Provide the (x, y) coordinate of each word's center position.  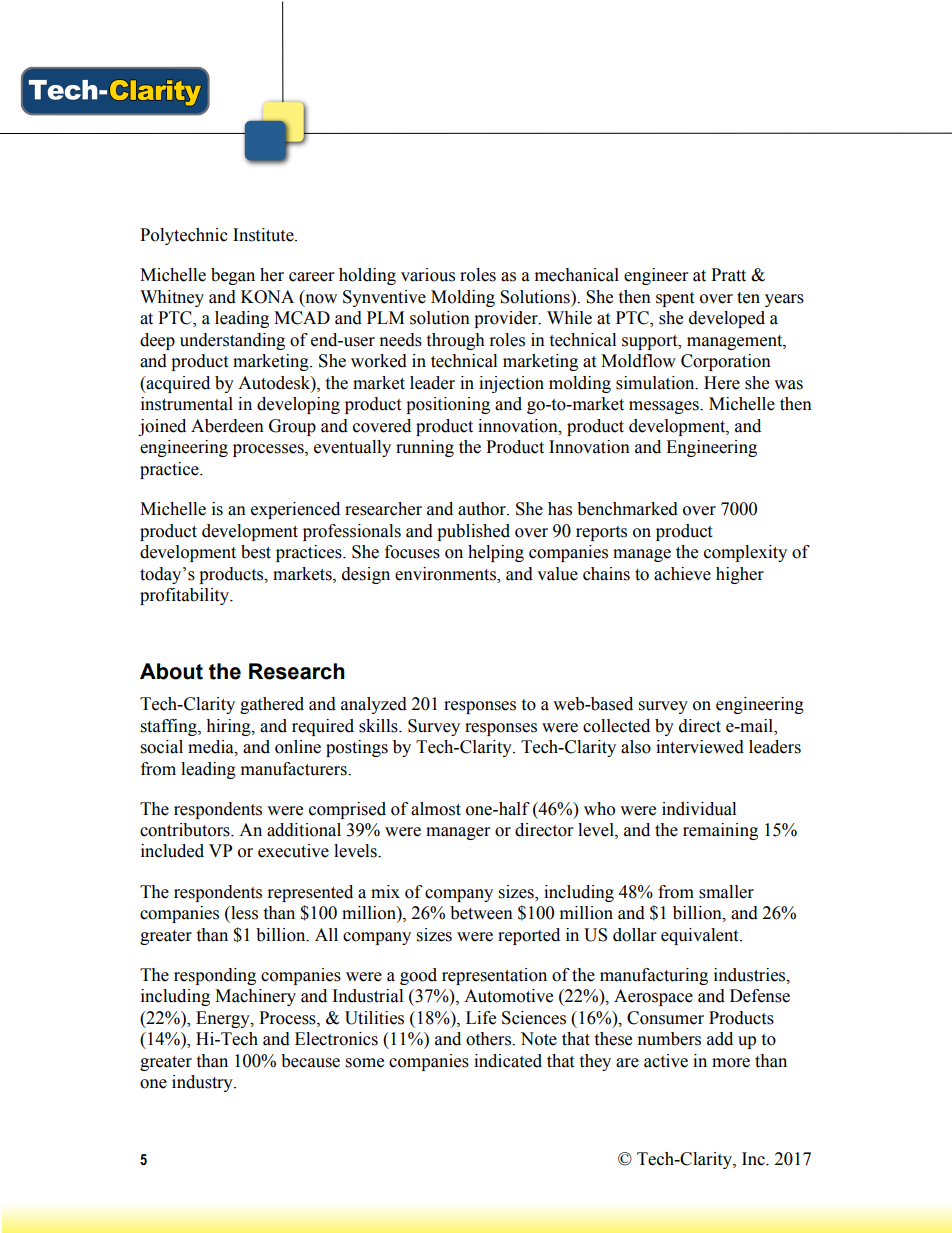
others (489, 1039)
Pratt (728, 275)
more (731, 1063)
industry (203, 1083)
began (233, 276)
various (428, 275)
